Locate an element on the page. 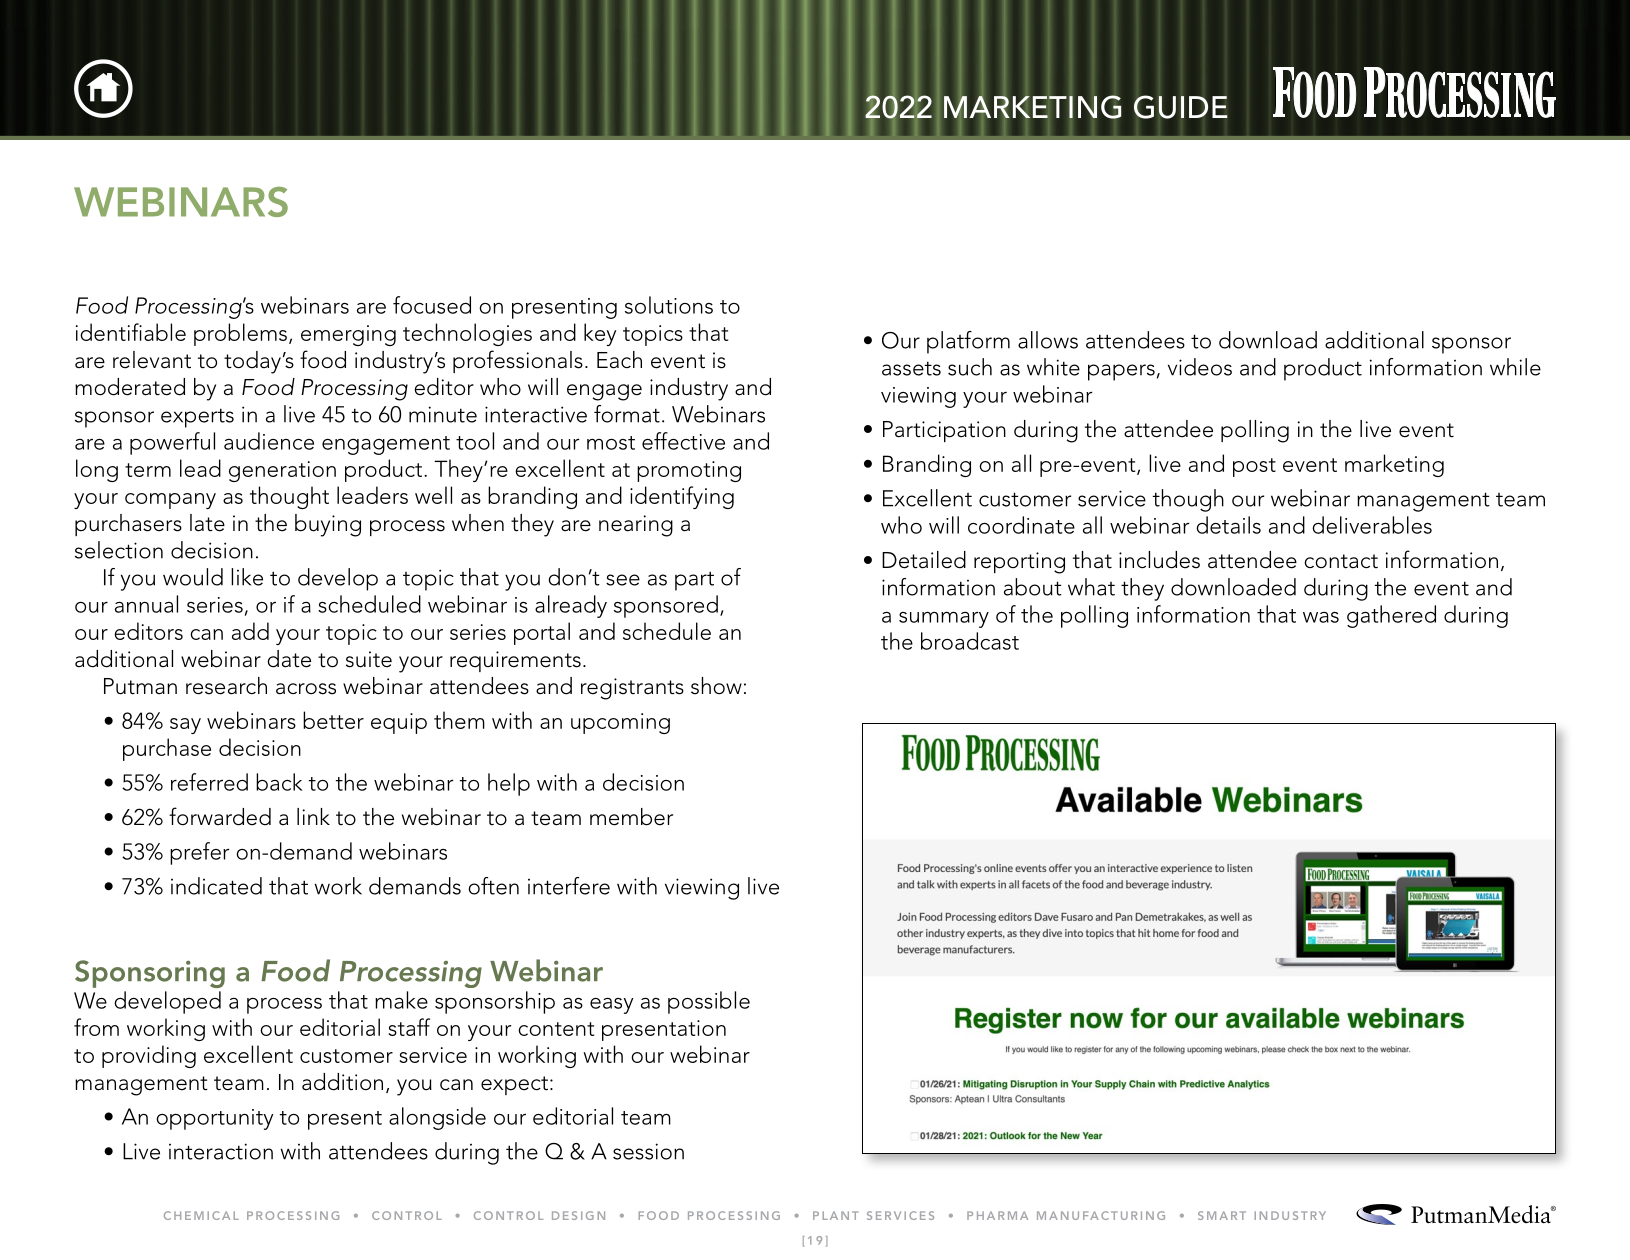 The image size is (1630, 1260). member is located at coordinates (631, 817).
